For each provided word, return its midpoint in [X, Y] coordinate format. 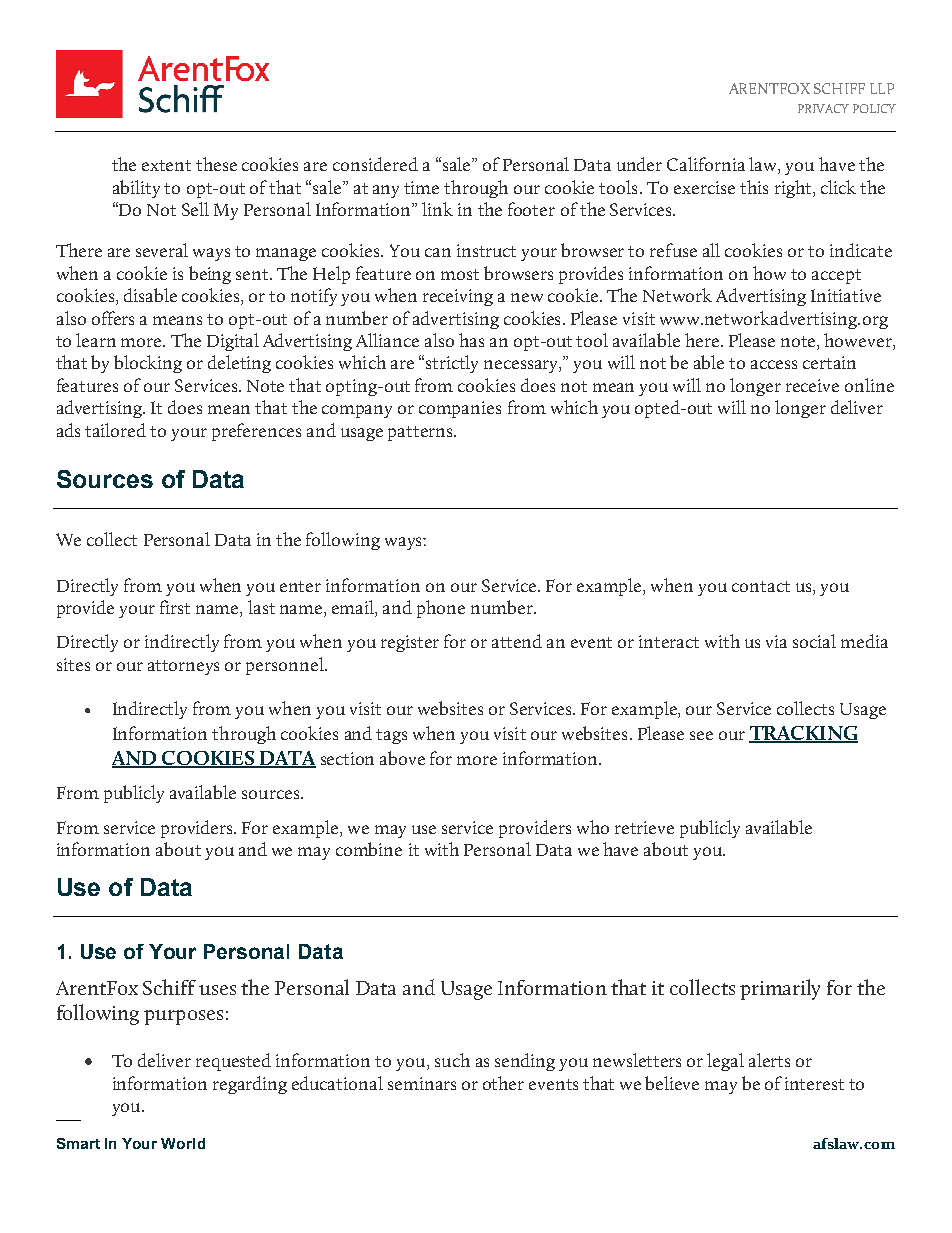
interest [814, 1083]
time [421, 187]
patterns [421, 433]
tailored [115, 430]
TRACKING [803, 734]
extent [166, 165]
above [402, 758]
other [503, 1083]
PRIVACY [823, 108]
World [183, 1143]
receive [812, 385]
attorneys [183, 667]
